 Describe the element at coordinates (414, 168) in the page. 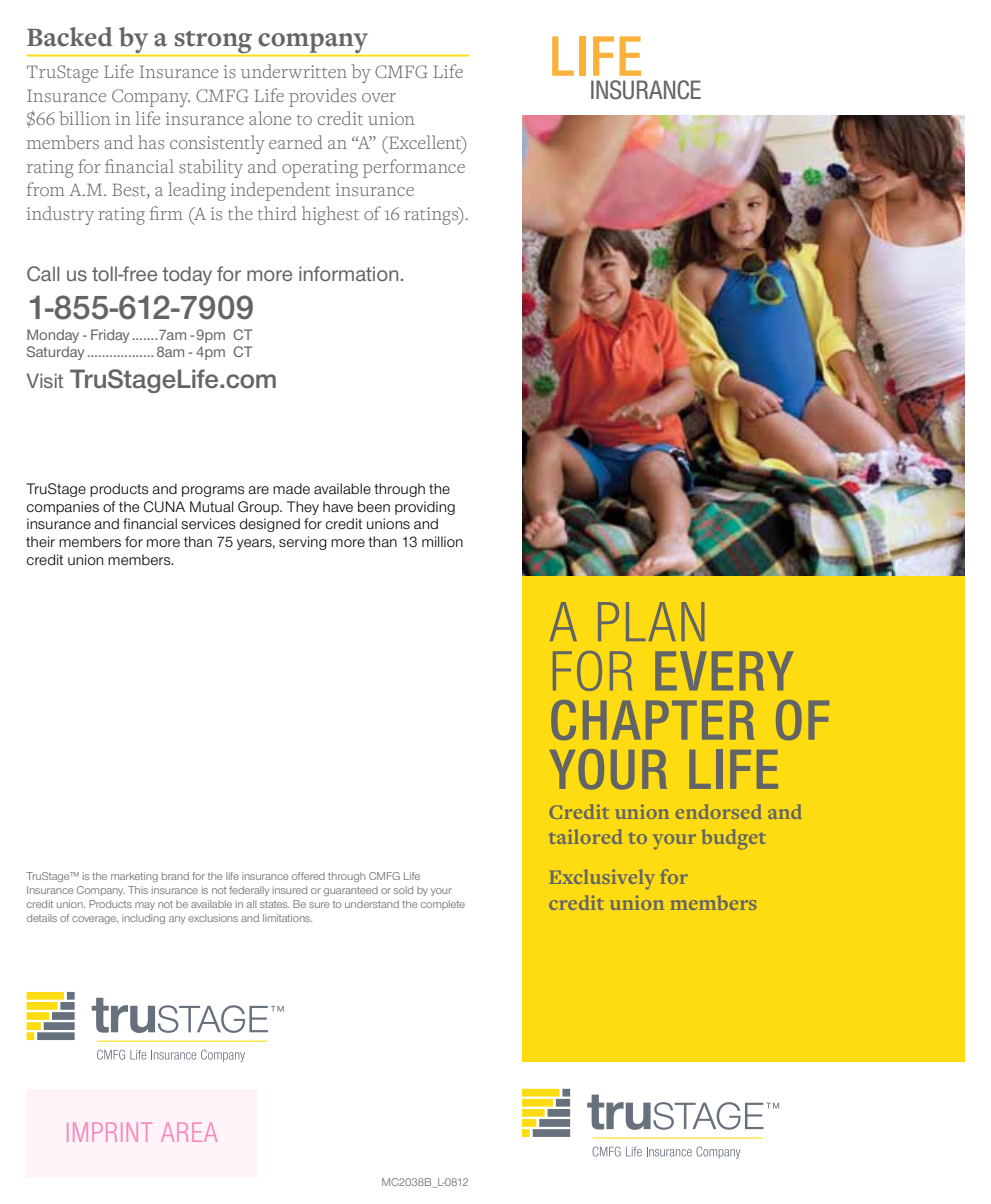

I see `performance` at that location.
